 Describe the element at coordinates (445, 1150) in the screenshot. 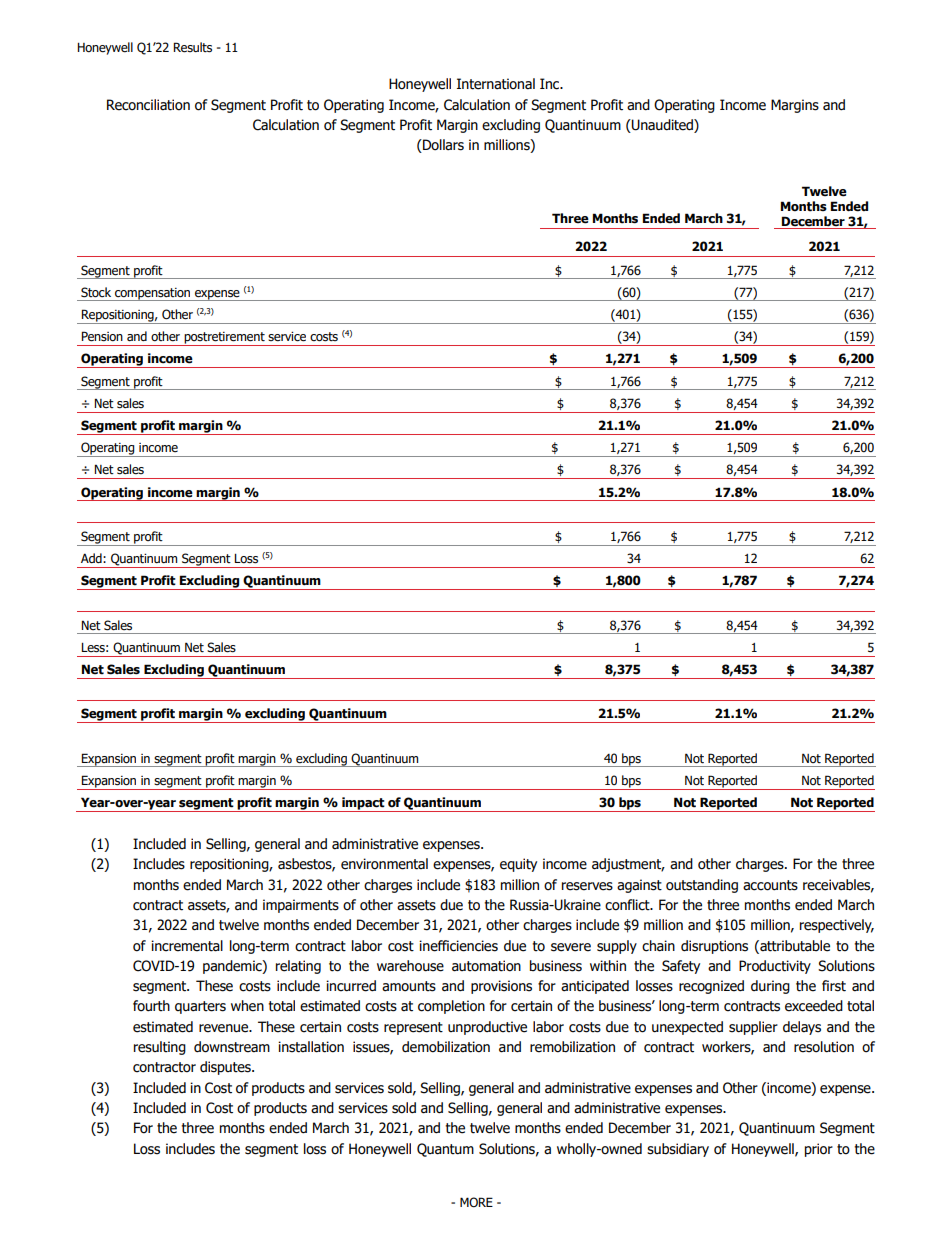

I see `Quantum` at that location.
